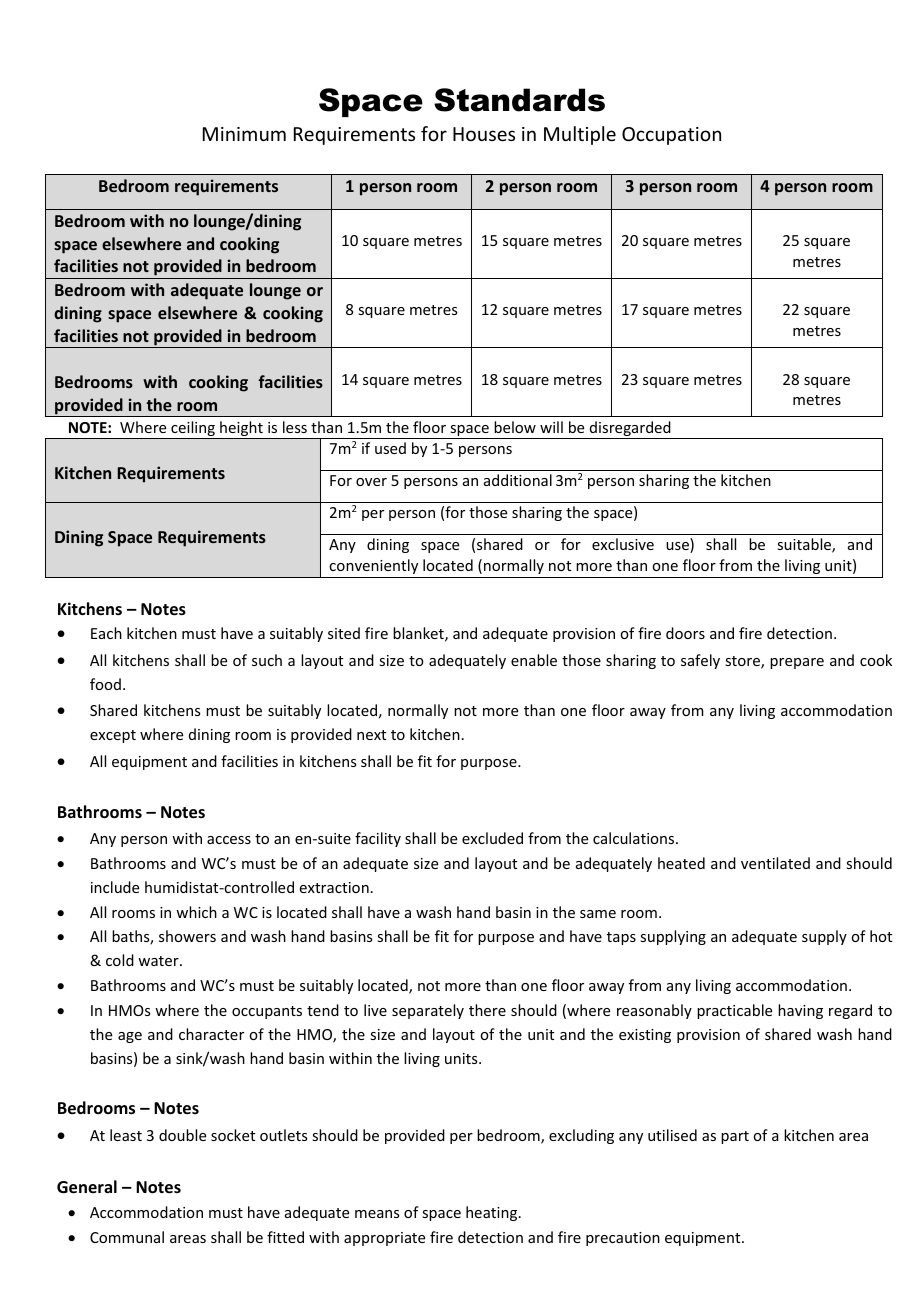  I want to click on excluded, so click(492, 838).
